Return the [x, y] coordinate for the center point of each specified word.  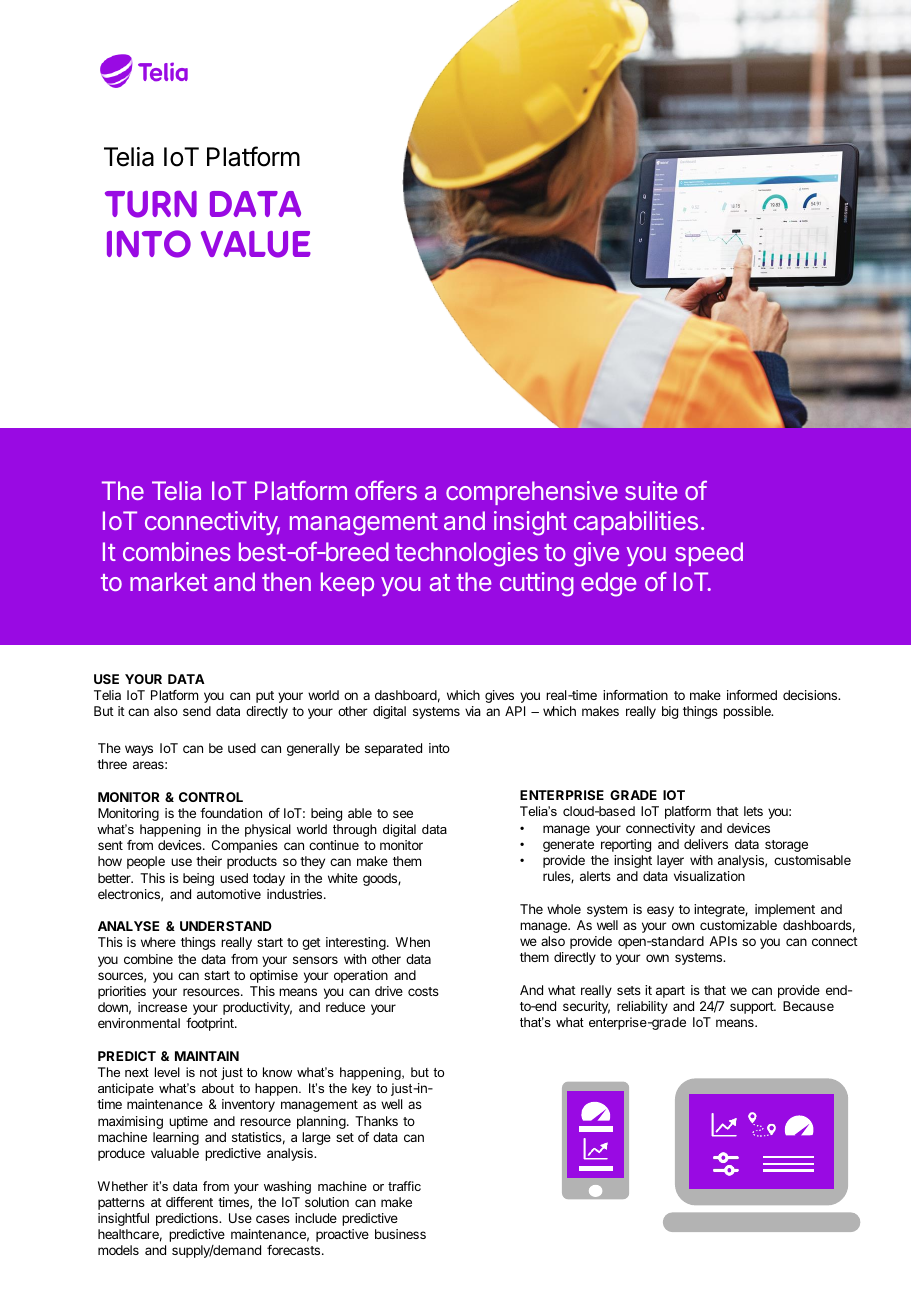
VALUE [256, 244]
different [189, 1202]
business [400, 1234]
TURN [151, 204]
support [752, 1008]
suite [651, 490]
